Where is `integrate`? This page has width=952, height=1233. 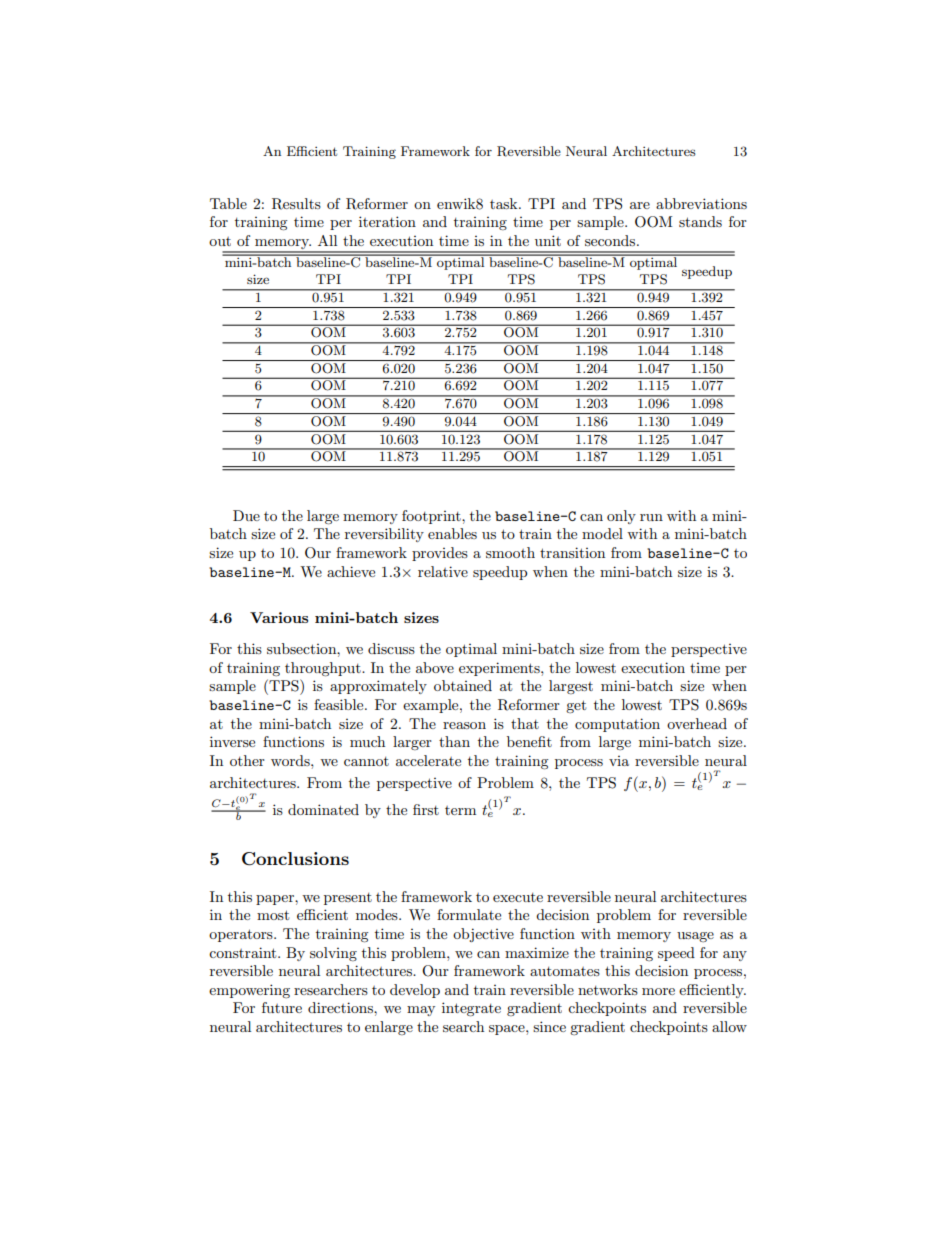
integrate is located at coordinates (471, 1009).
